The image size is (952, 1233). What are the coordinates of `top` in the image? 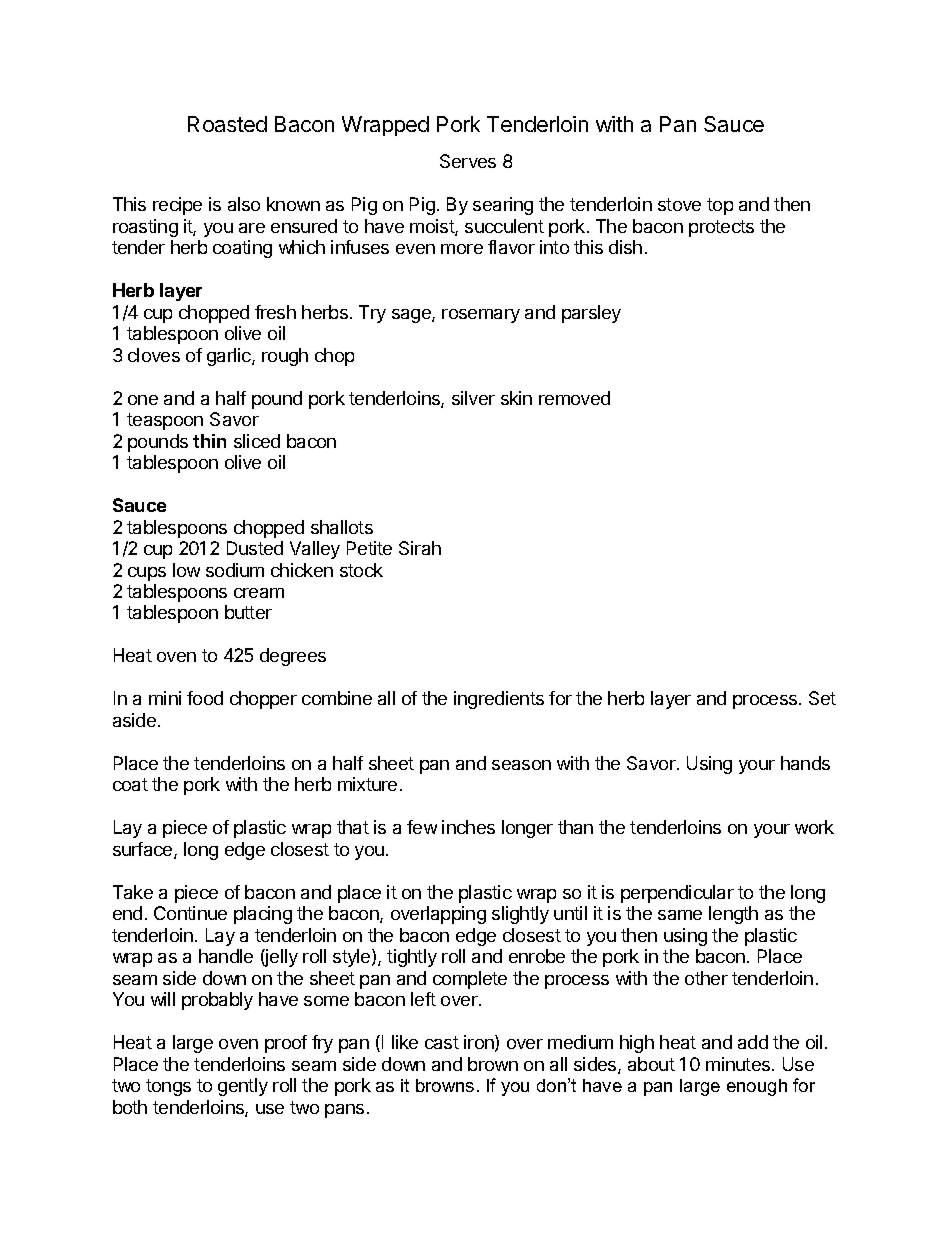 It's located at (720, 206).
